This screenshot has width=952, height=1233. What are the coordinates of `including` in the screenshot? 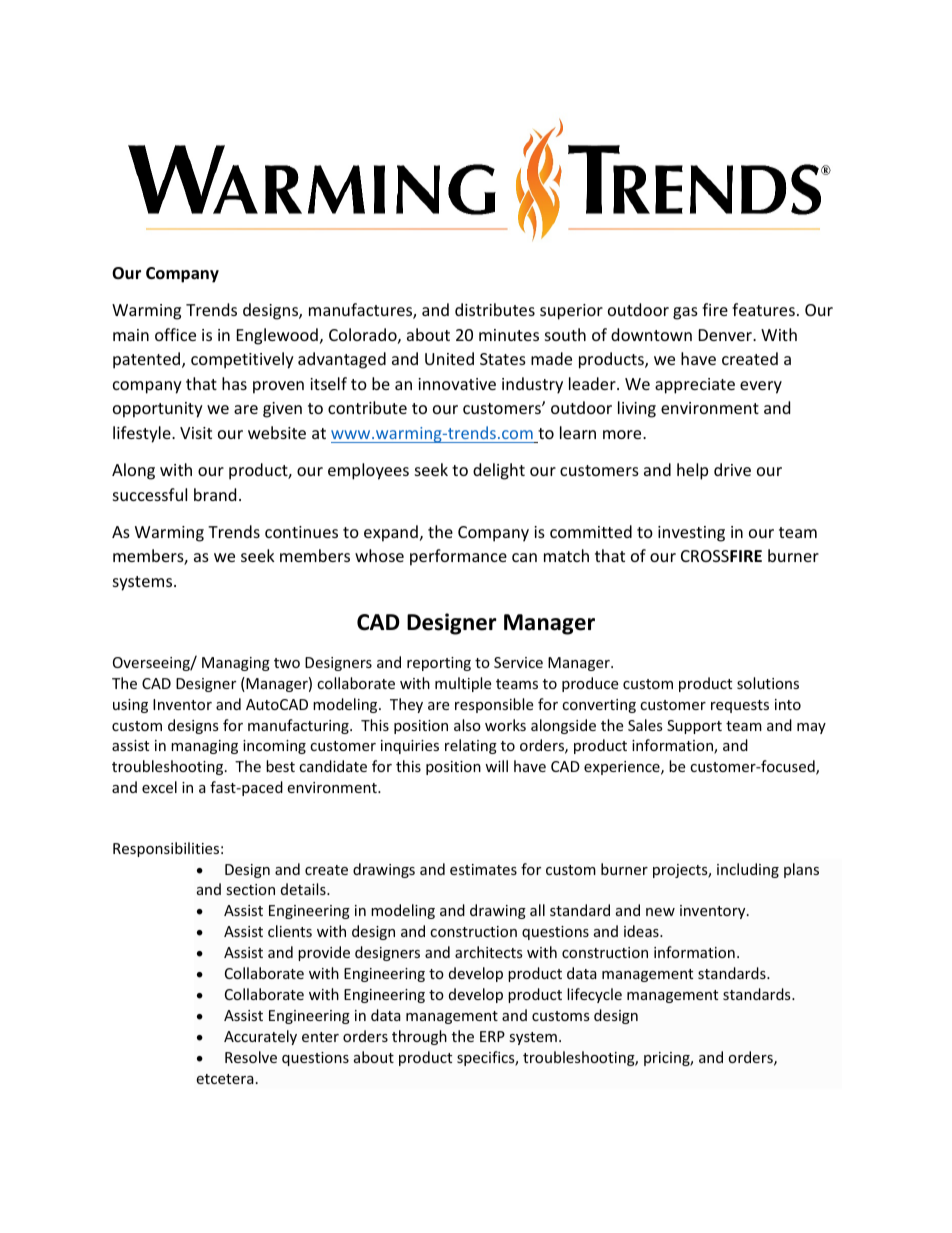 It's located at (748, 870).
